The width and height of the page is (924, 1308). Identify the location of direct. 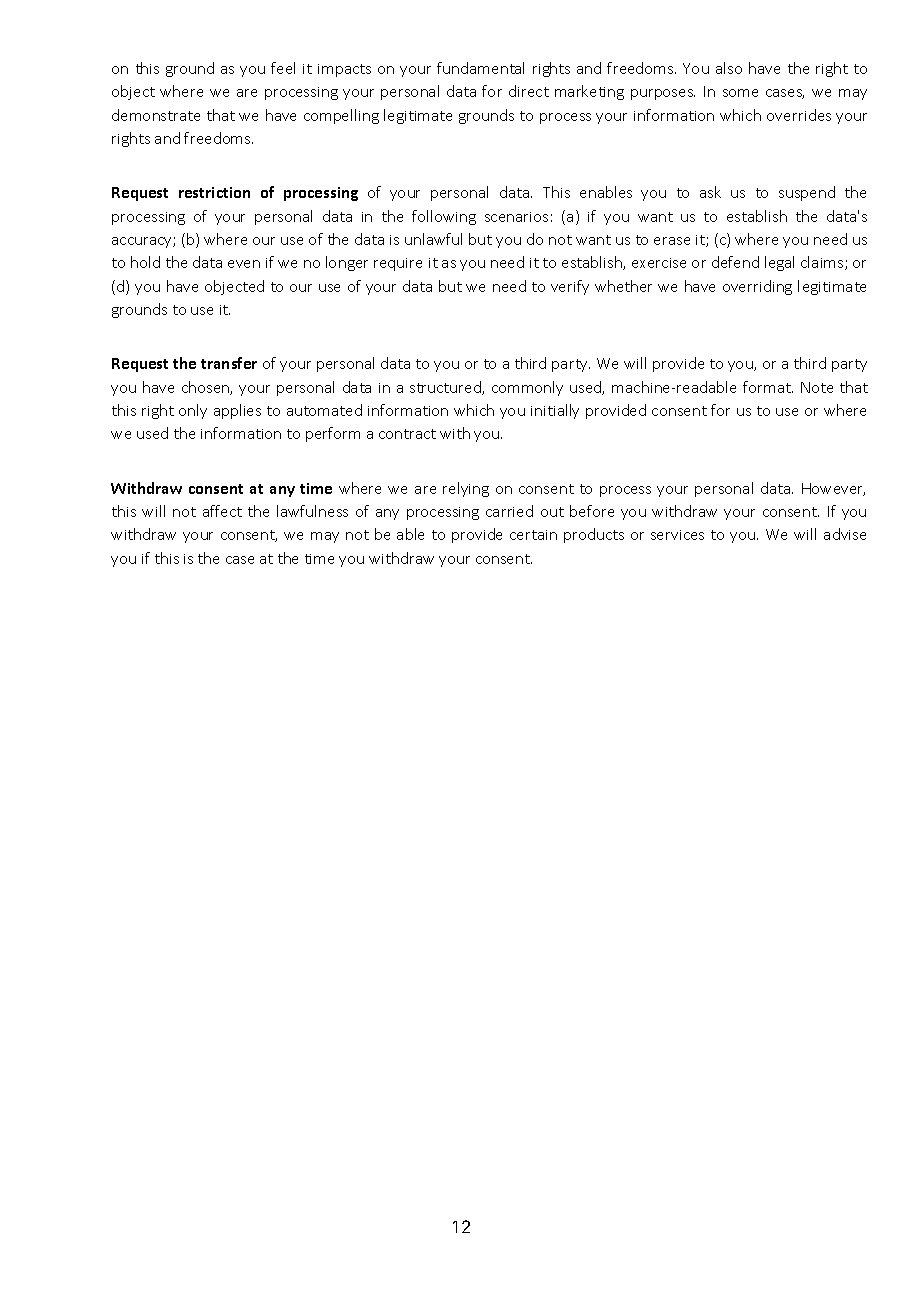
(529, 91).
